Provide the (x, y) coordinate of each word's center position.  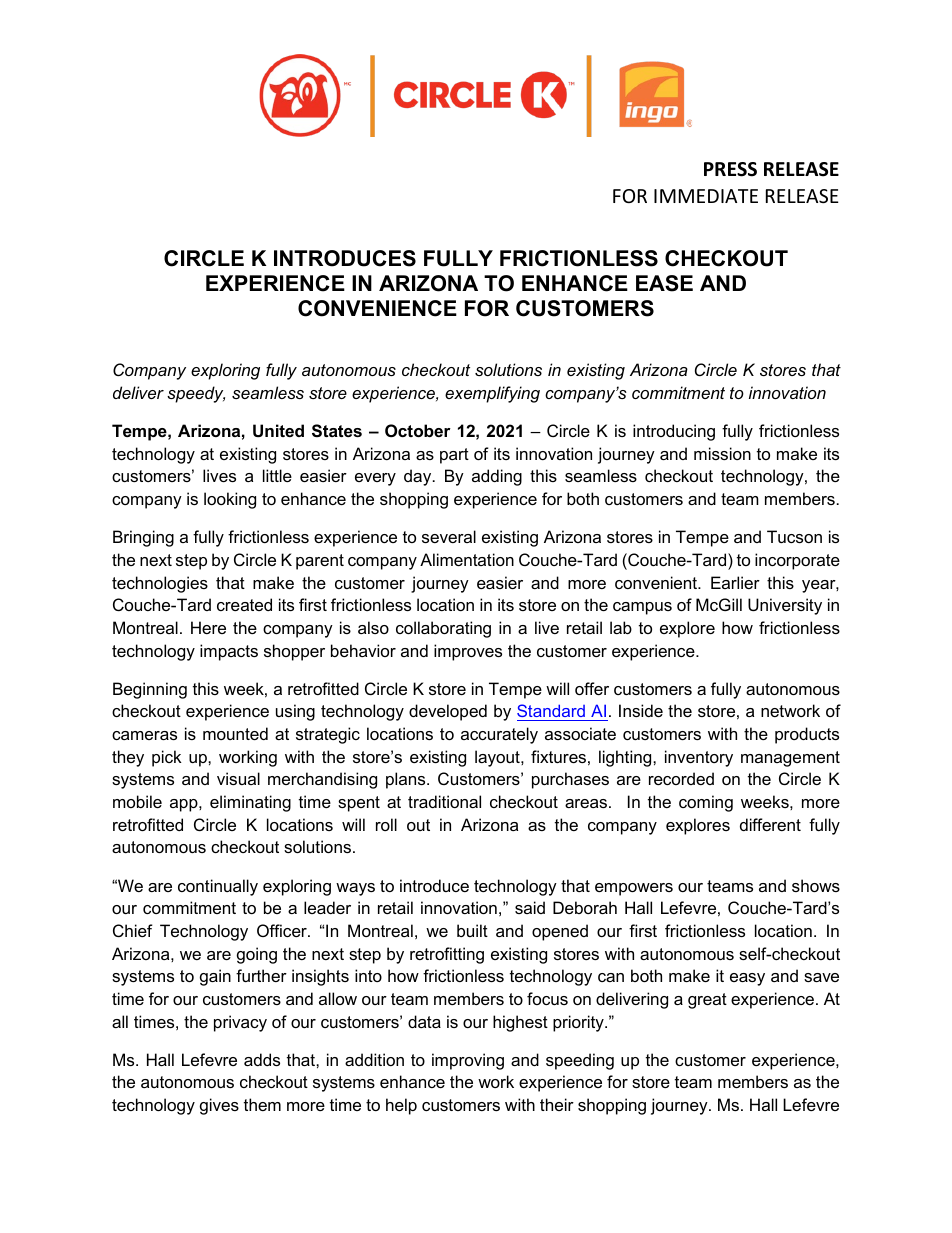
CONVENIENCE (377, 308)
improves (468, 652)
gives (219, 1106)
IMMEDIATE (706, 196)
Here (208, 627)
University (785, 606)
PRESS (730, 169)
